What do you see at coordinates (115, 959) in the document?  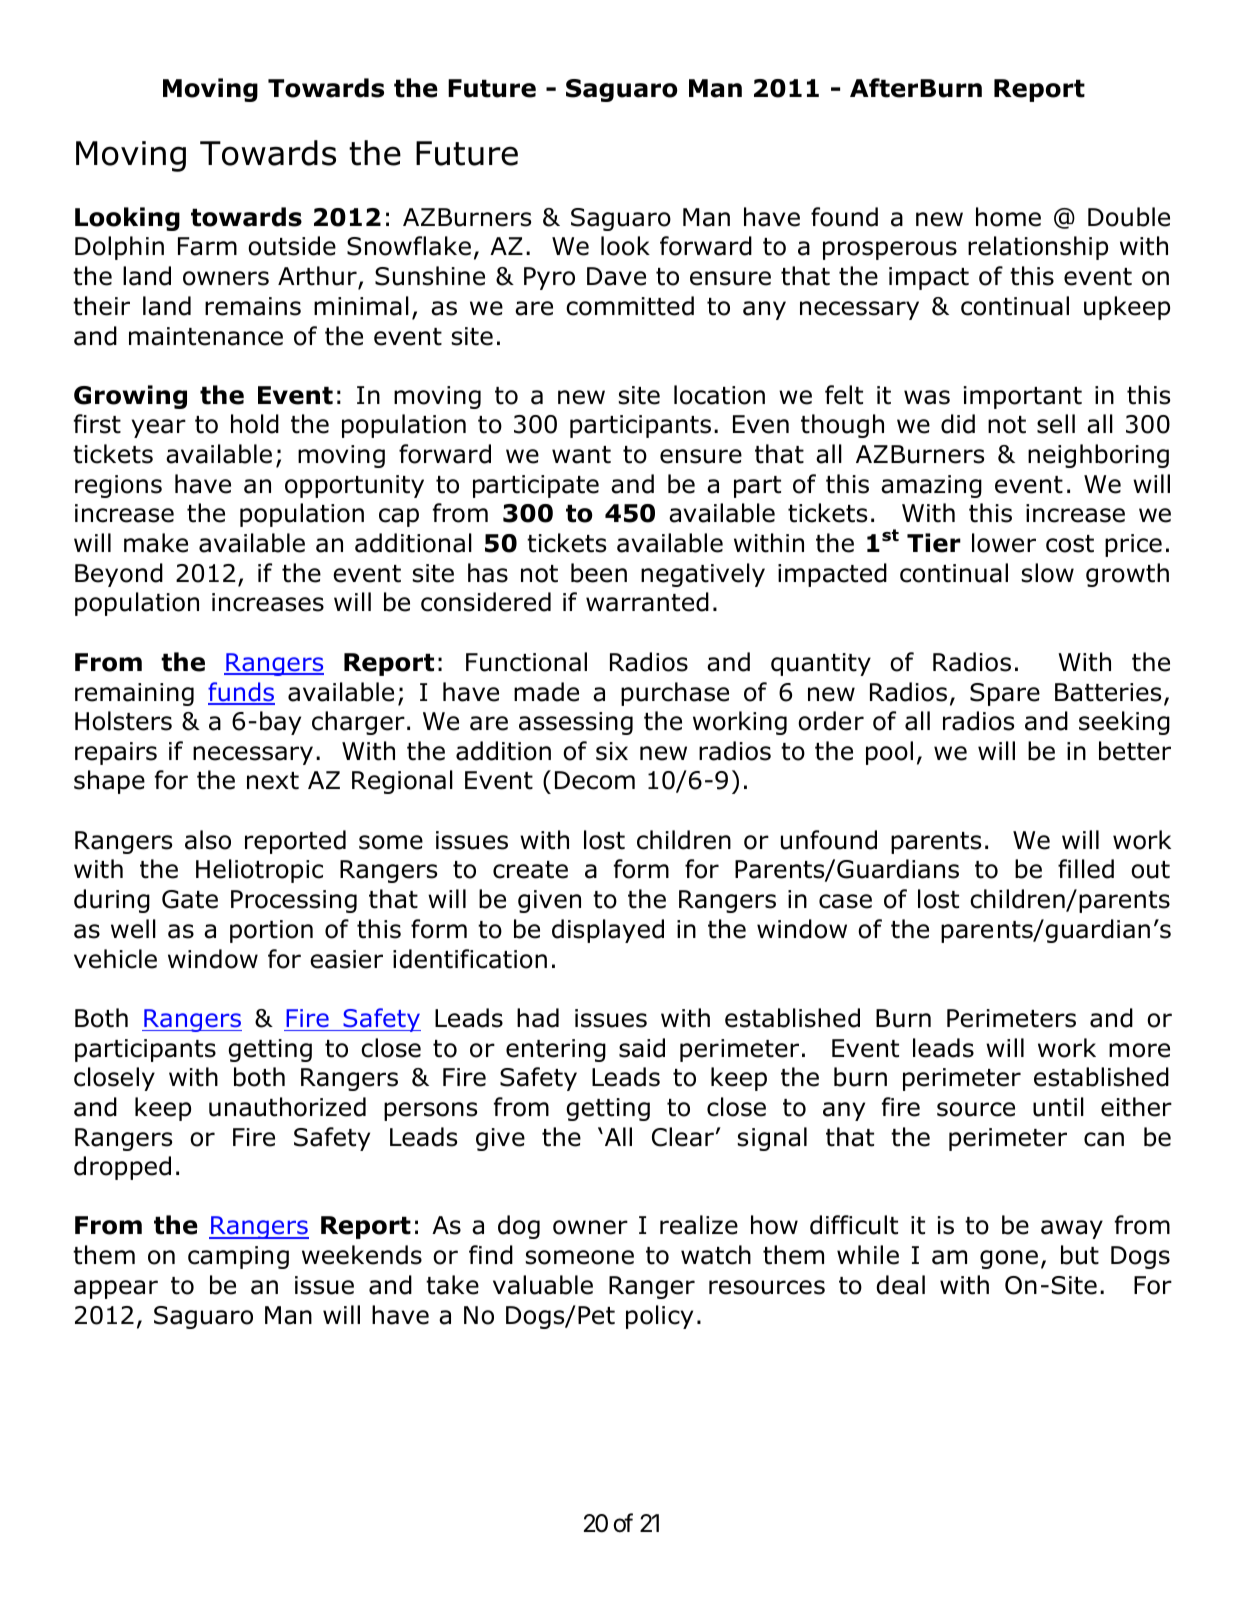 I see `vehicle` at bounding box center [115, 959].
